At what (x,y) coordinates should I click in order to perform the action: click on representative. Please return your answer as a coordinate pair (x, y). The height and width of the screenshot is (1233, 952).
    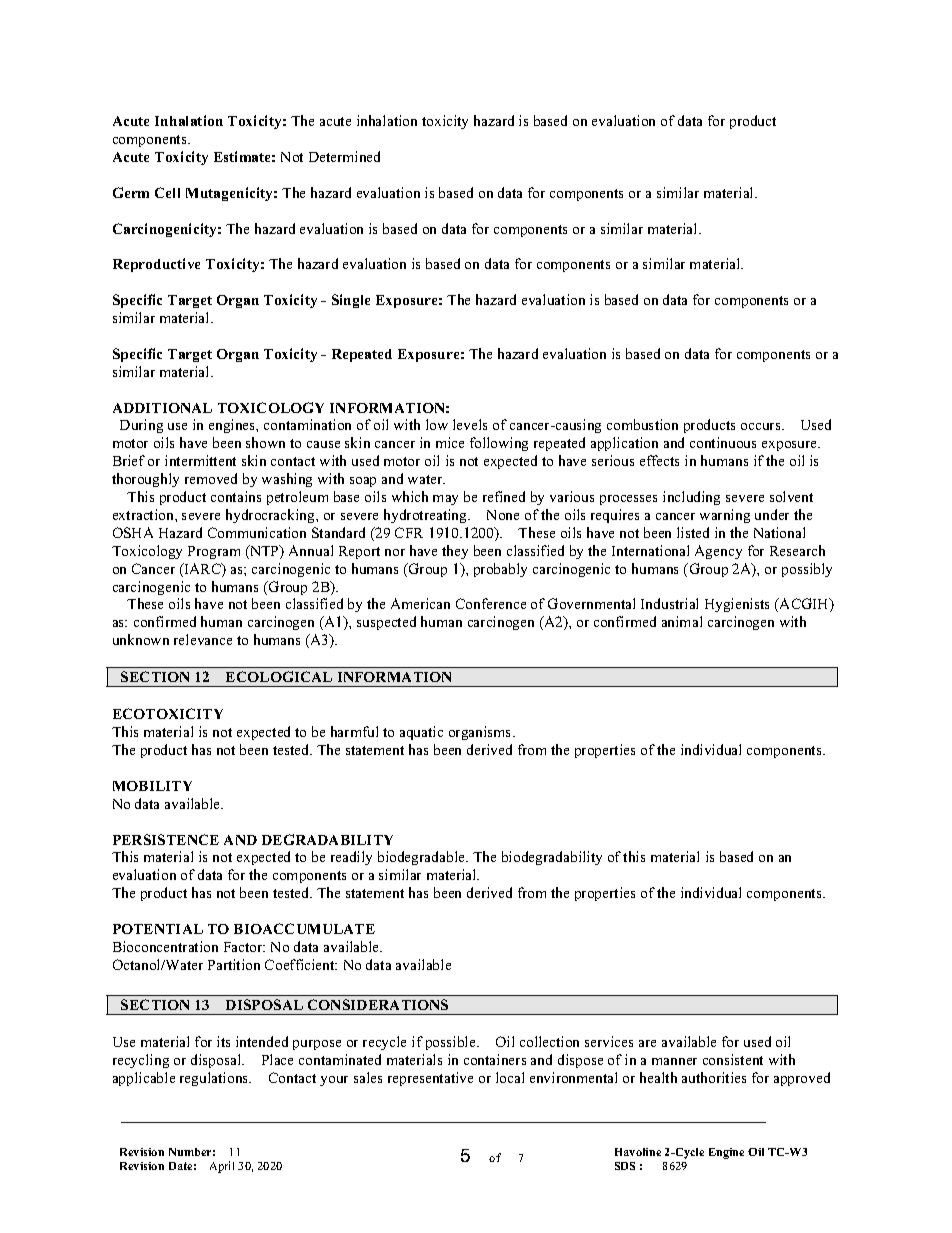
    Looking at the image, I should click on (430, 1079).
